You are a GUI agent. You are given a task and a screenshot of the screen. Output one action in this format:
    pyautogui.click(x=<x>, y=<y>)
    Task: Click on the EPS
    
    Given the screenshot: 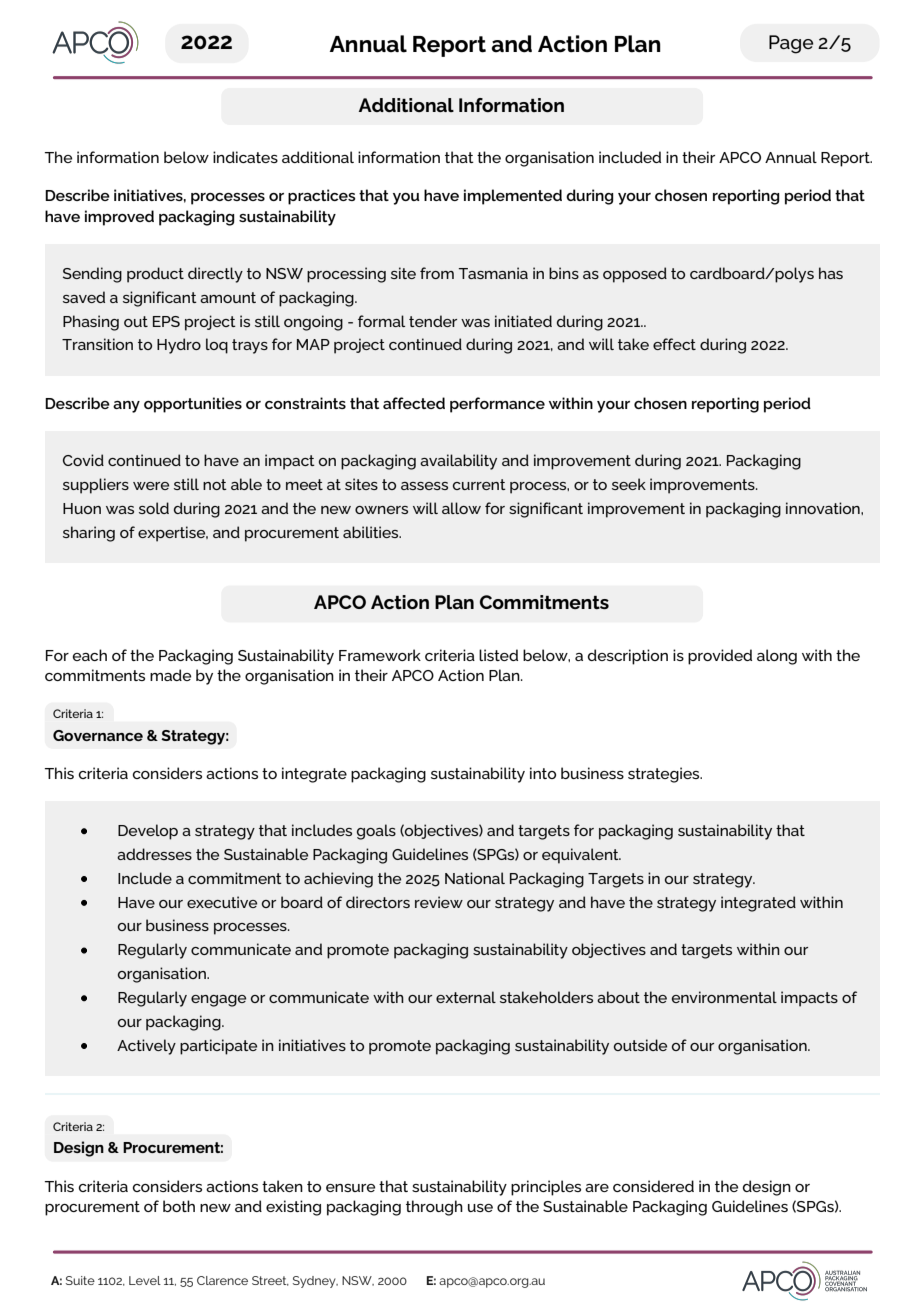 What is the action you would take?
    pyautogui.click(x=166, y=321)
